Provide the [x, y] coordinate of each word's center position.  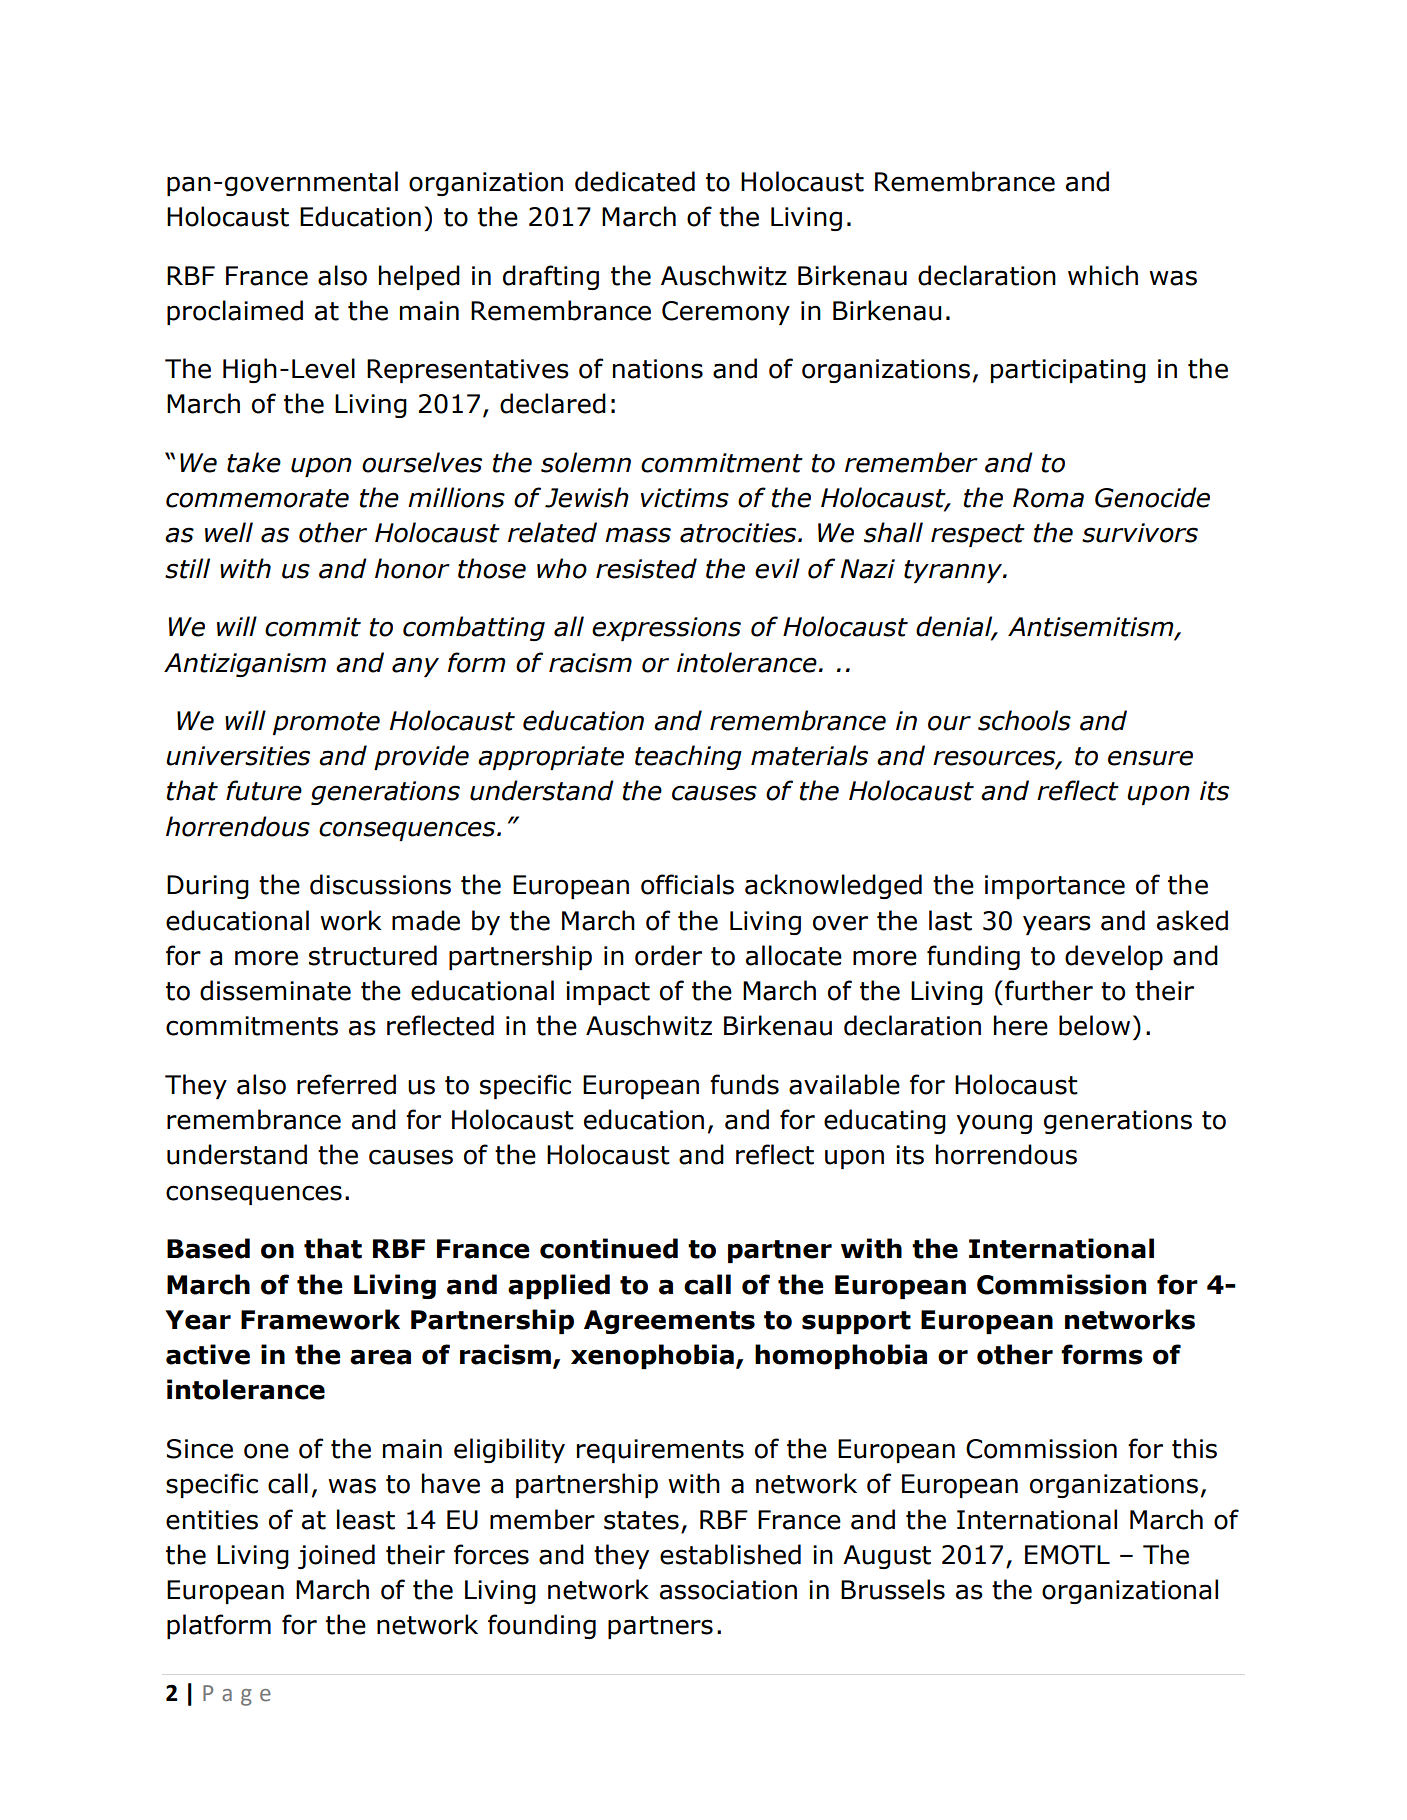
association [728, 1590]
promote [326, 723]
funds [744, 1084]
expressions [666, 629]
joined [336, 1556]
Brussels [893, 1589]
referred [346, 1084]
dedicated [635, 181]
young [994, 1124]
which [1103, 275]
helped [419, 277]
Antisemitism [1092, 628]
